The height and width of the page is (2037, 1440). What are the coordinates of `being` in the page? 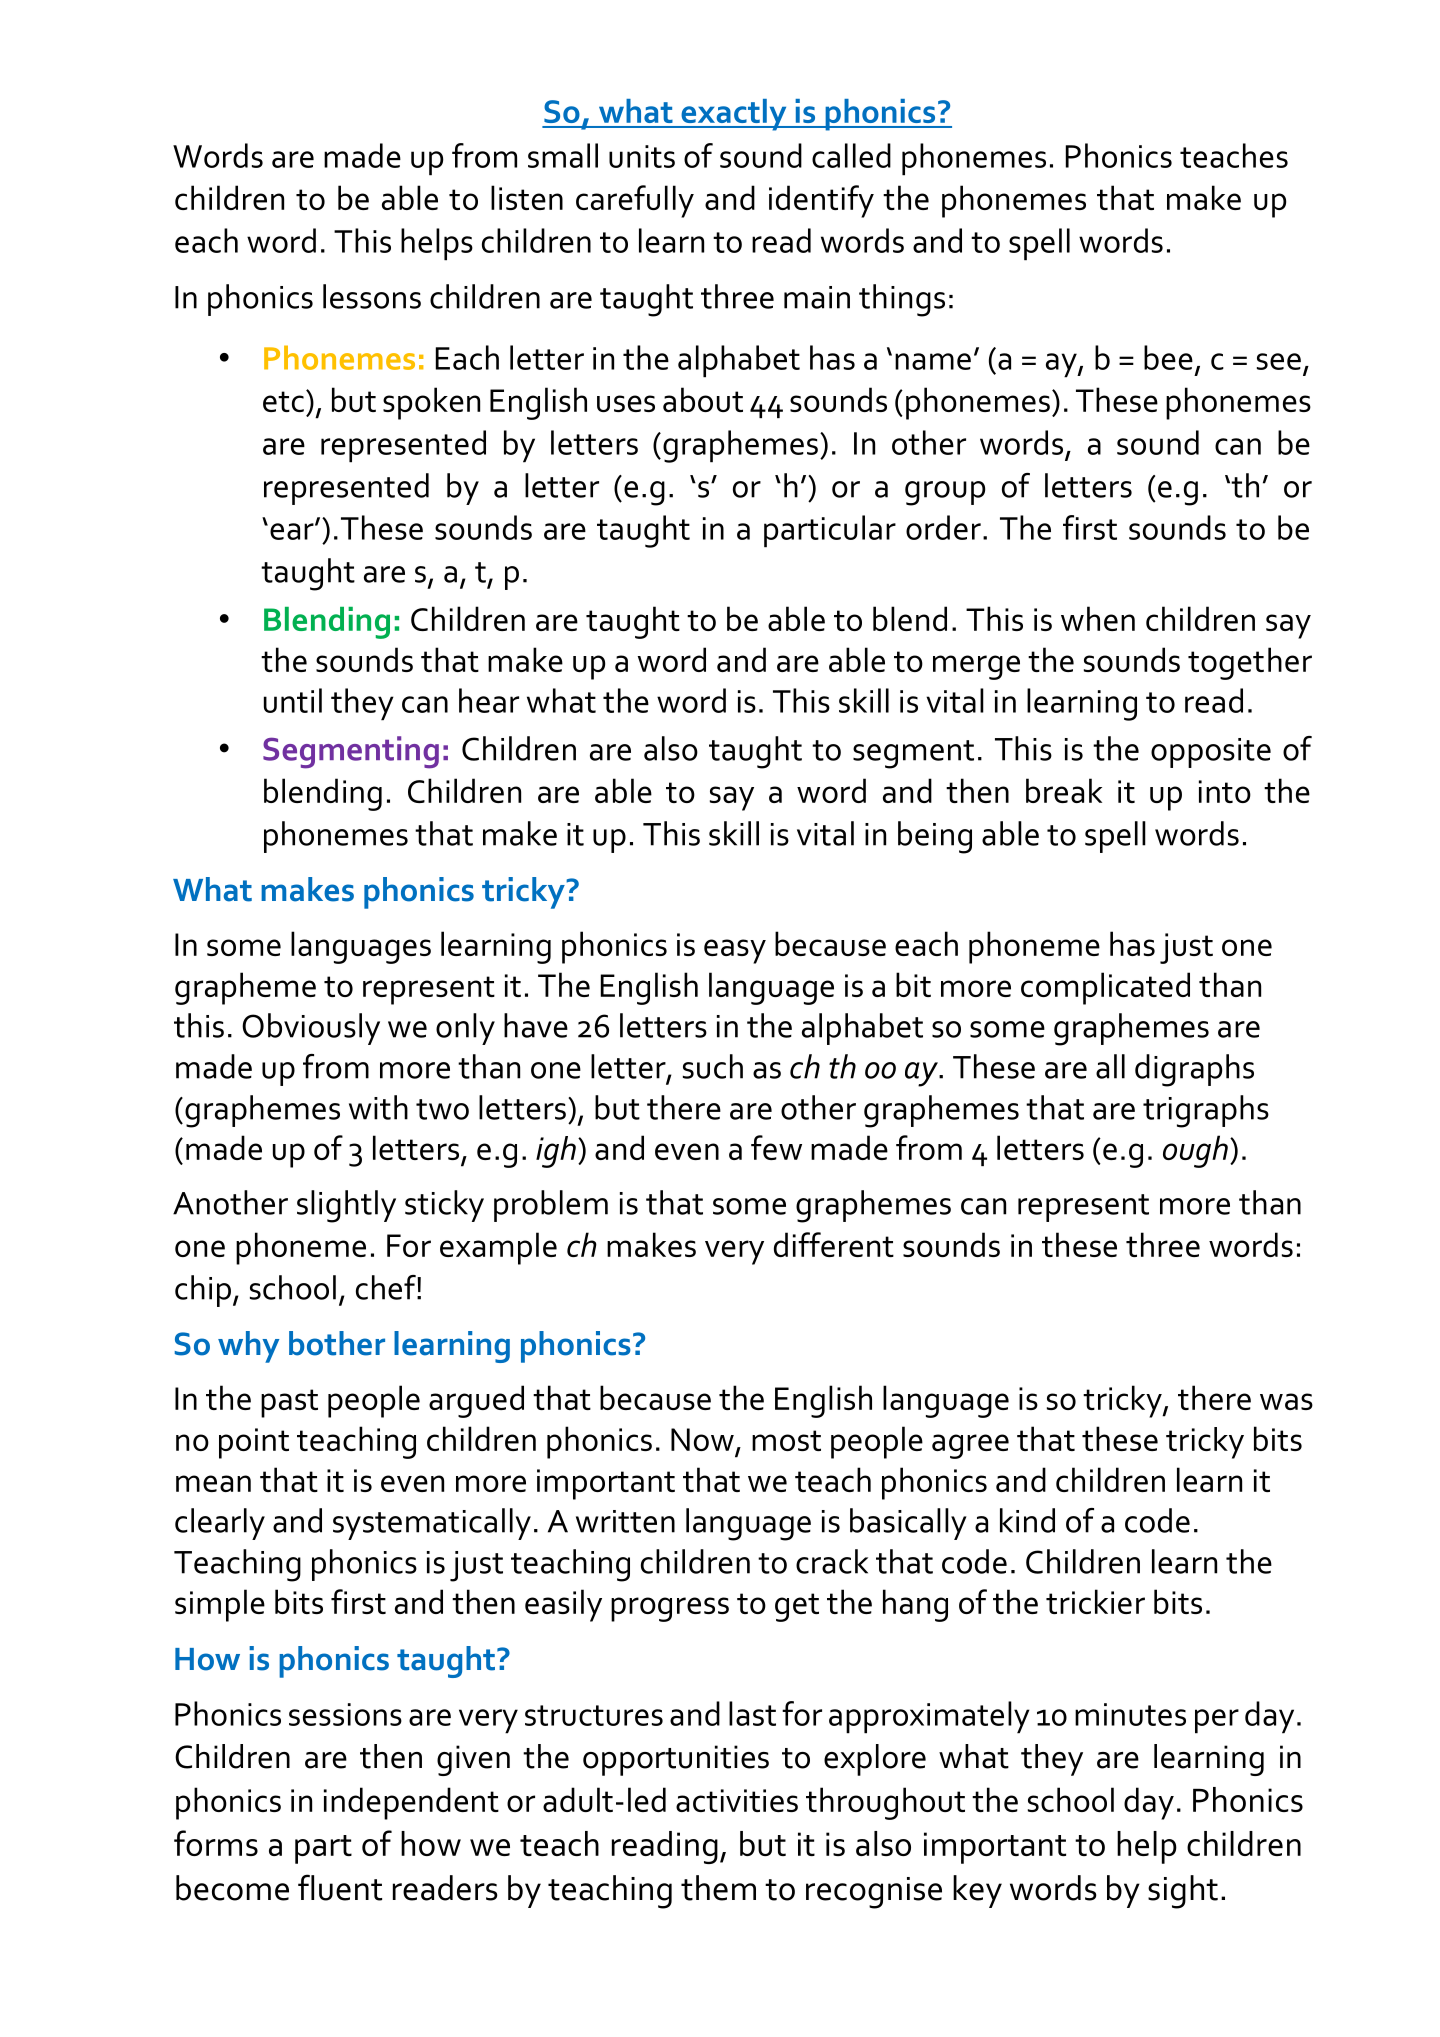 It's located at (935, 837).
